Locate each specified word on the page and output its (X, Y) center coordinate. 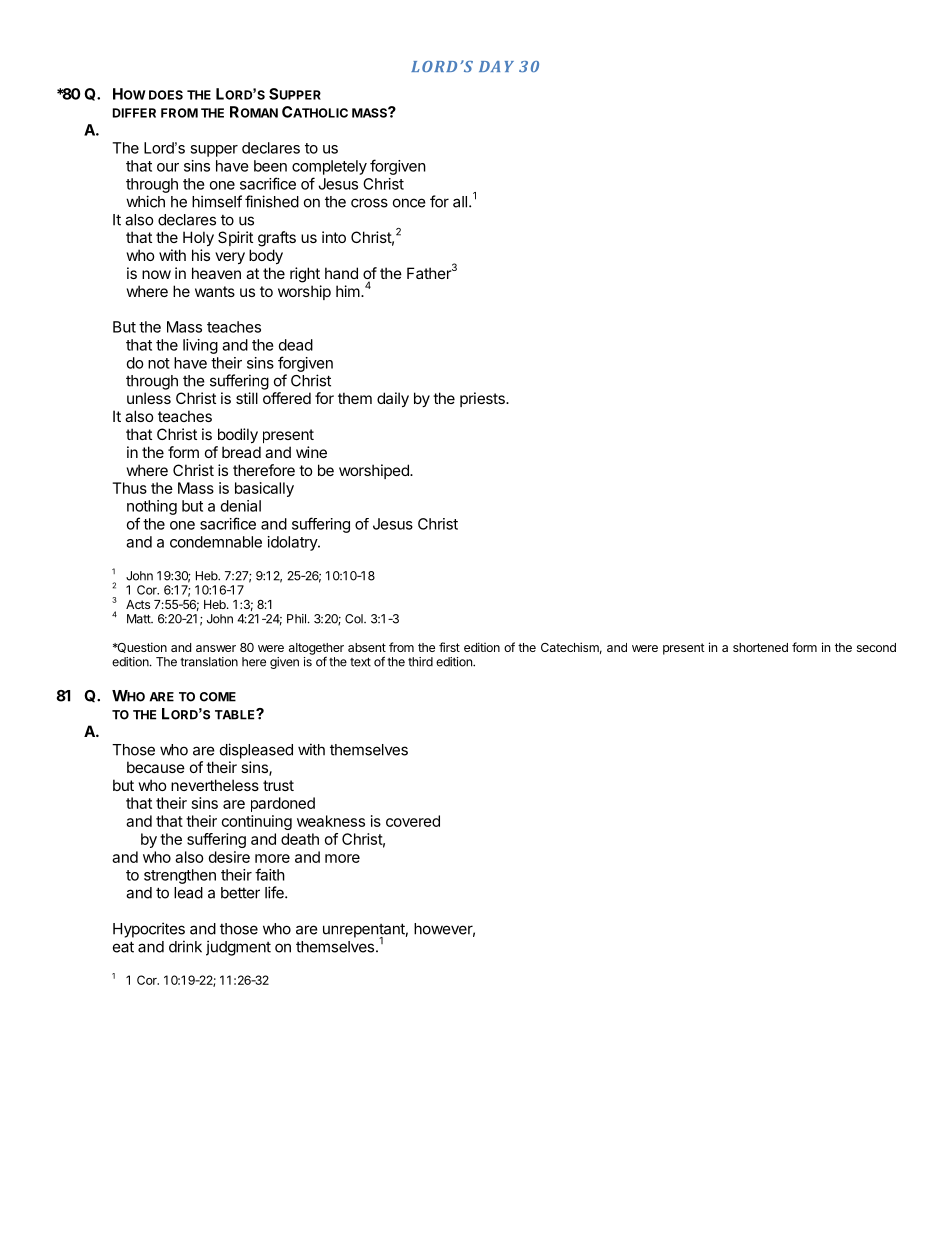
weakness (331, 821)
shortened (760, 647)
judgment (238, 948)
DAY (496, 66)
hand (341, 273)
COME (218, 697)
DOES (166, 95)
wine (311, 452)
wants (215, 291)
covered (413, 821)
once (409, 203)
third (420, 662)
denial (241, 506)
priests (483, 399)
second (876, 647)
